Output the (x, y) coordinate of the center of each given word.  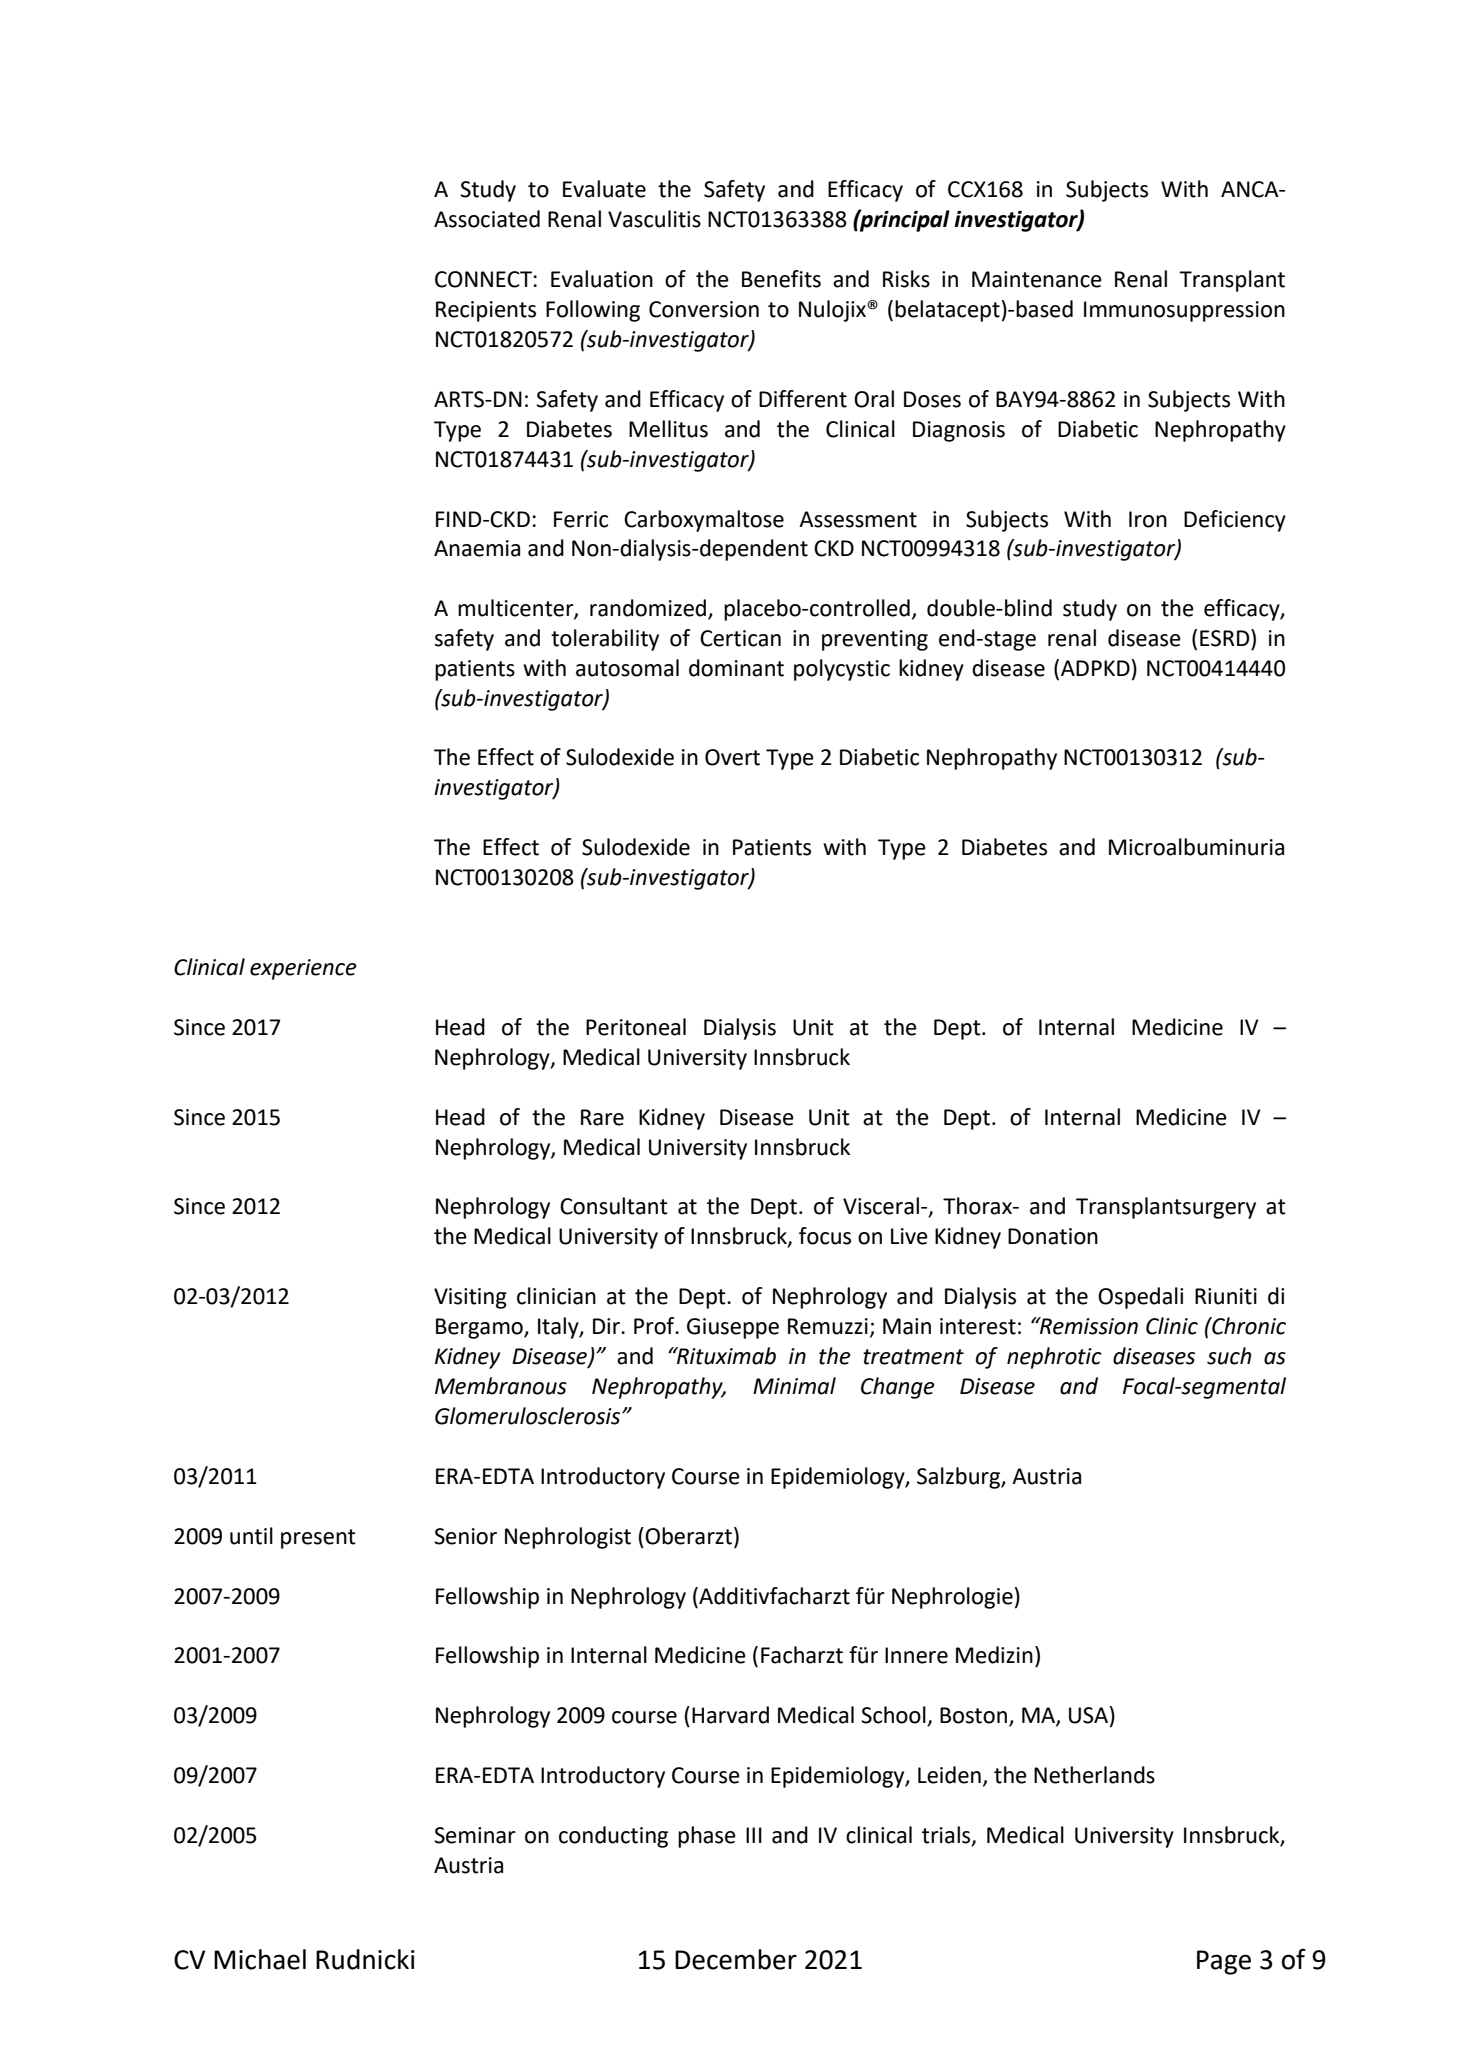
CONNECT (483, 279)
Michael (260, 1959)
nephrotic (1054, 1358)
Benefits (781, 279)
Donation (1053, 1236)
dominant (736, 668)
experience (303, 969)
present (318, 1539)
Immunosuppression (1184, 311)
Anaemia (477, 548)
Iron (1148, 519)
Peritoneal (636, 1027)
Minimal (794, 1386)
